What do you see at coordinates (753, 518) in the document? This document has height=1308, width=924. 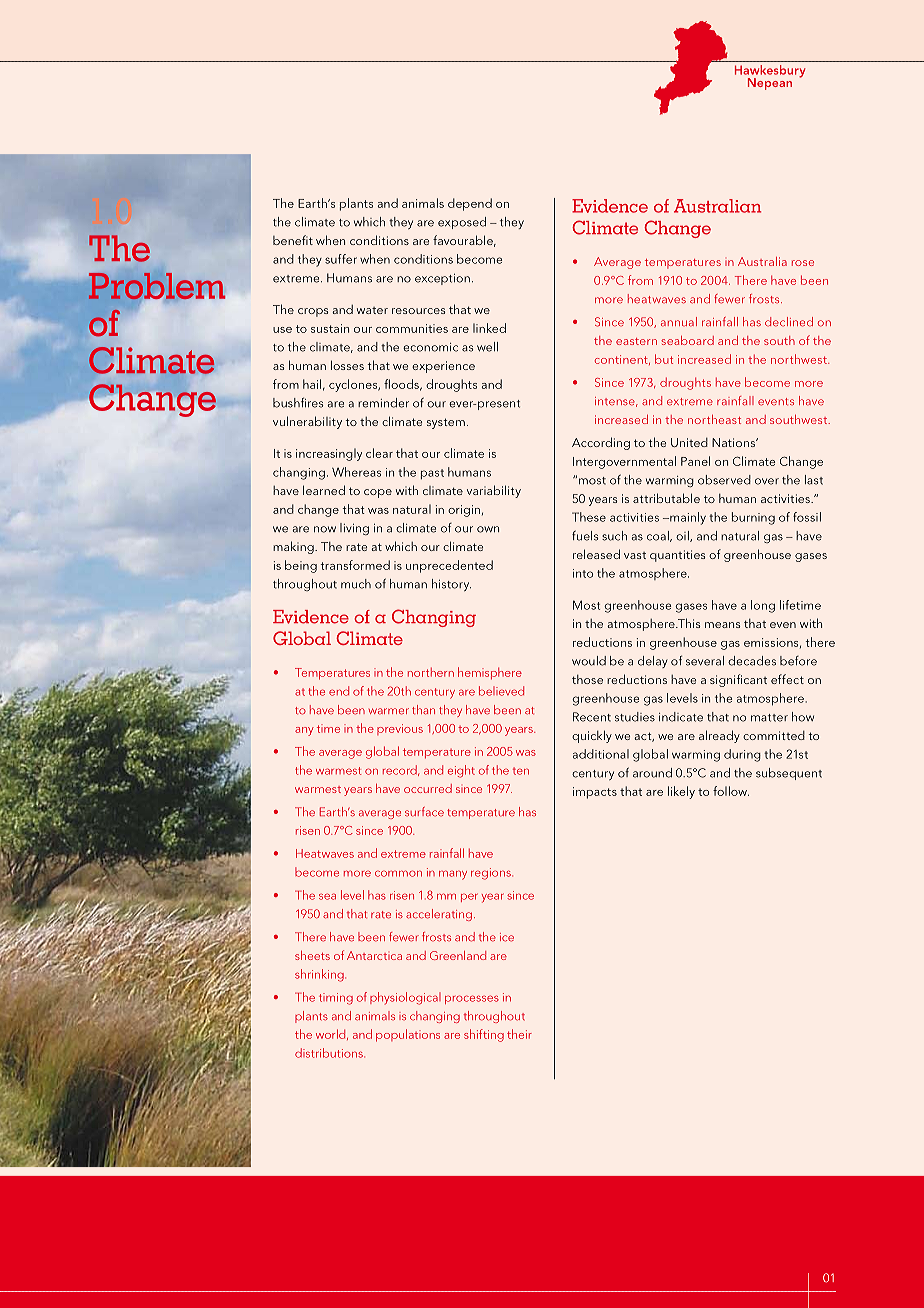 I see `burning` at bounding box center [753, 518].
